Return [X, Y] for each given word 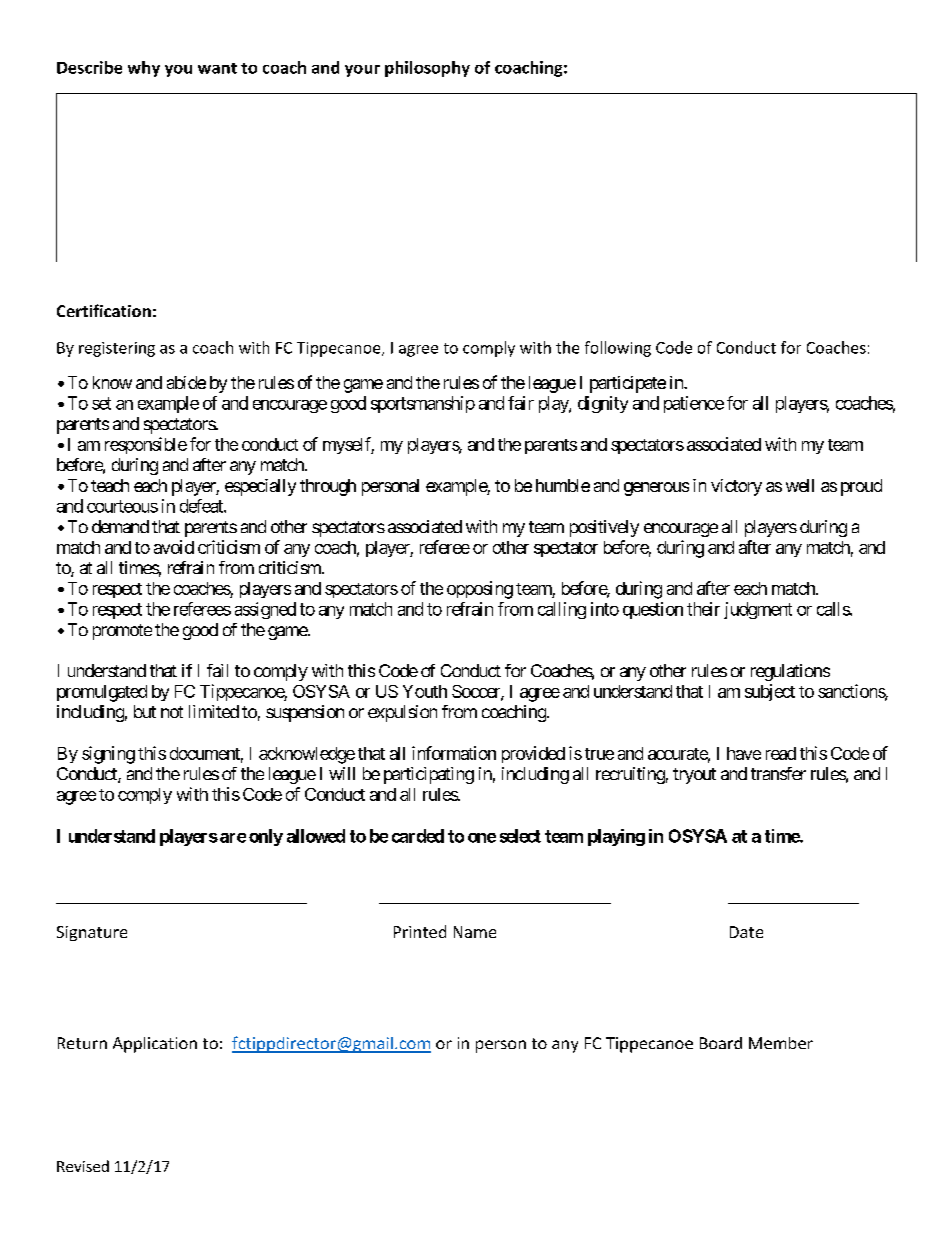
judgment [758, 610]
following [618, 349]
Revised [83, 1166]
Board [721, 1043]
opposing [480, 590]
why [144, 69]
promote [122, 632]
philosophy [427, 69]
